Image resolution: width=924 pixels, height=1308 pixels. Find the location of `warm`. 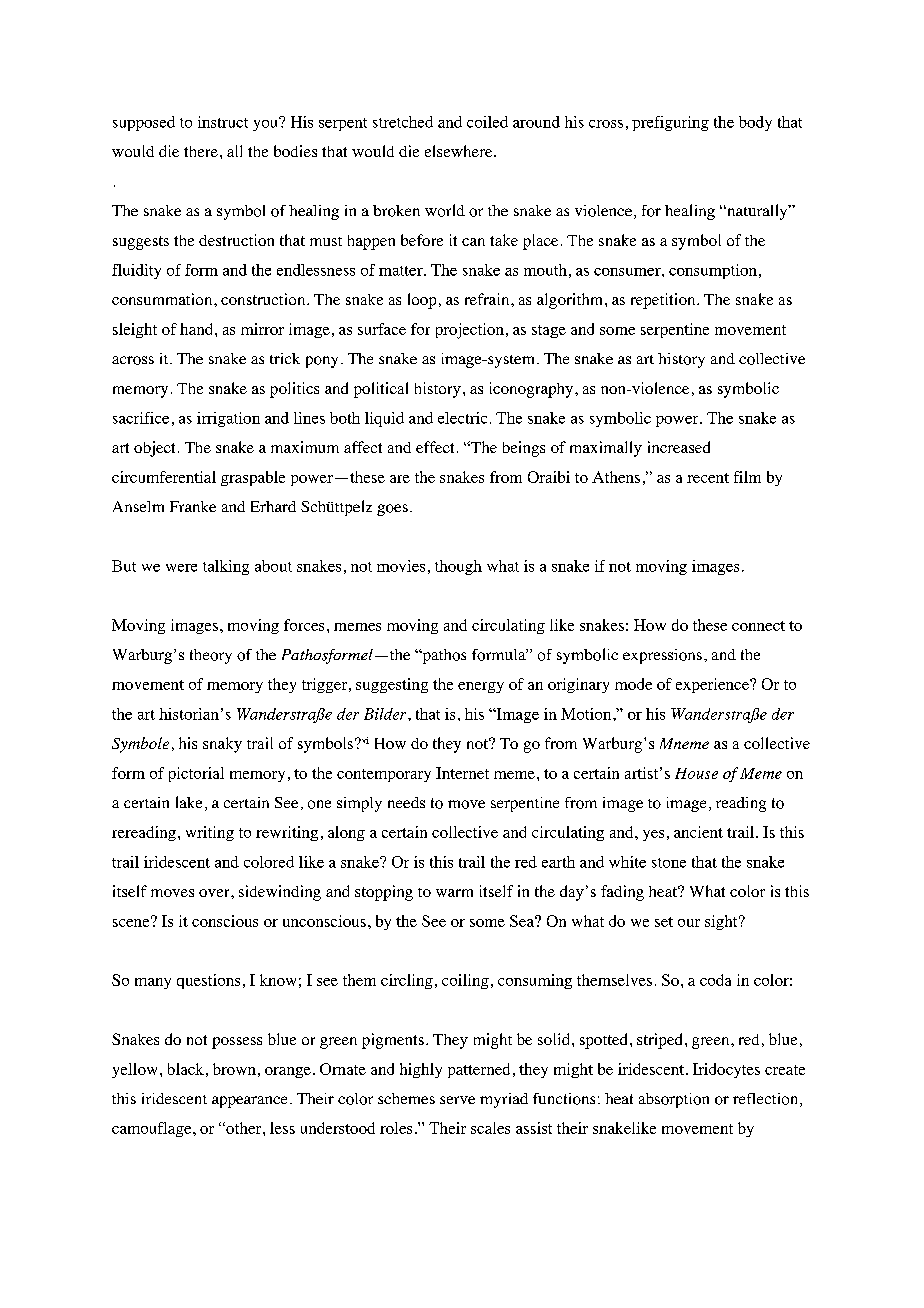

warm is located at coordinates (454, 893).
